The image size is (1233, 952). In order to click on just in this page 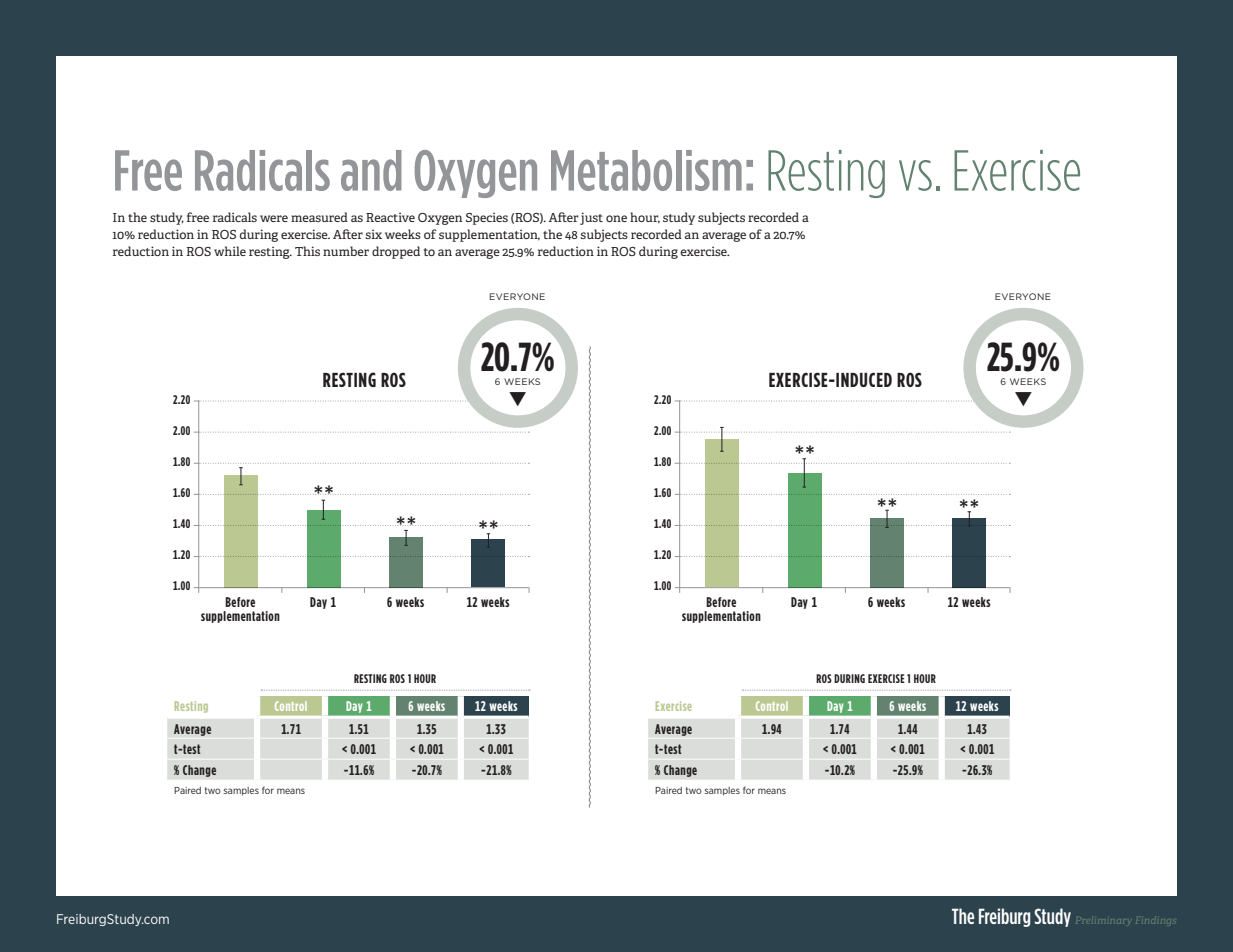, I will do `click(591, 218)`.
